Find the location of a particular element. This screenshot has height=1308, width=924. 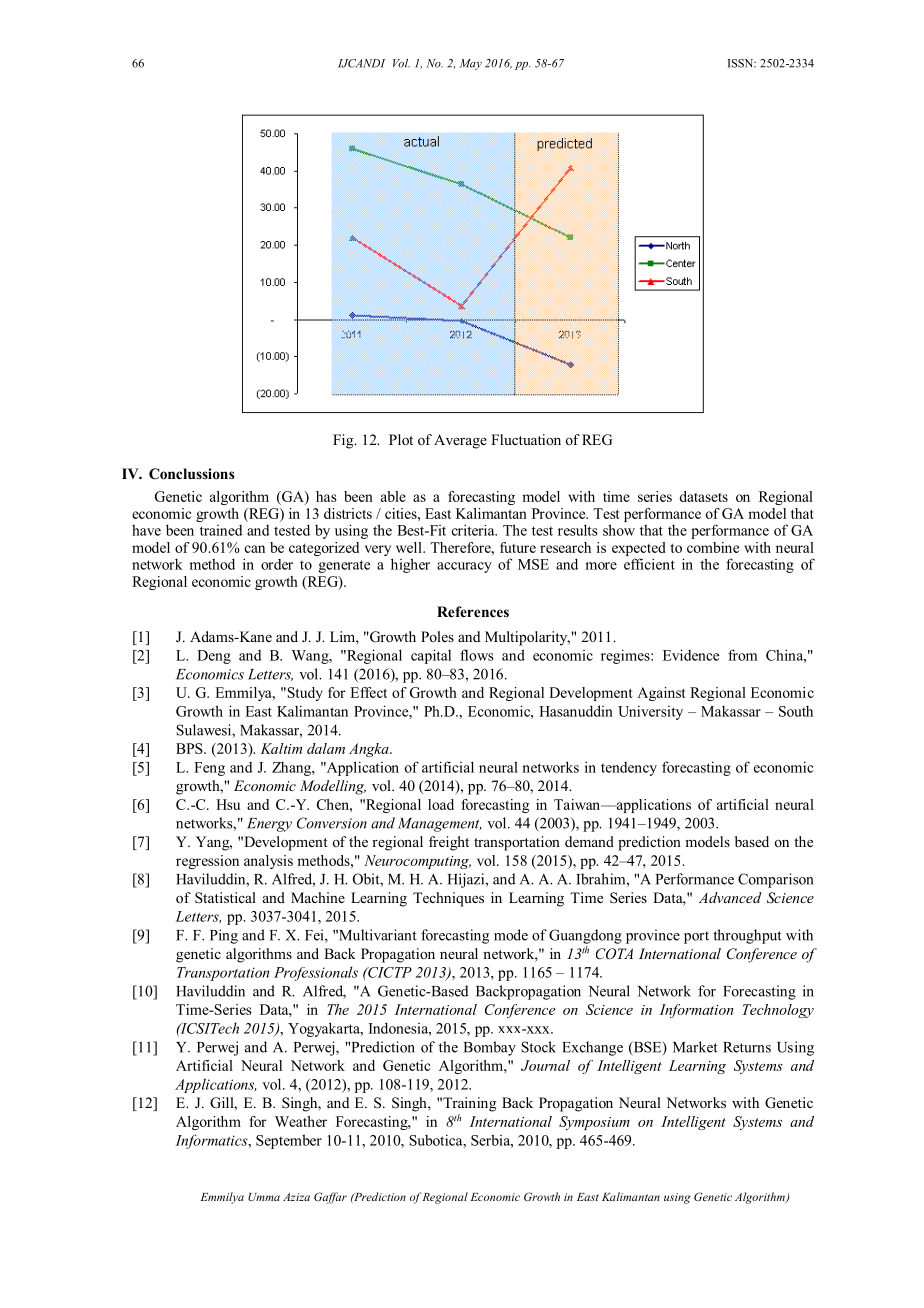

from is located at coordinates (742, 655).
